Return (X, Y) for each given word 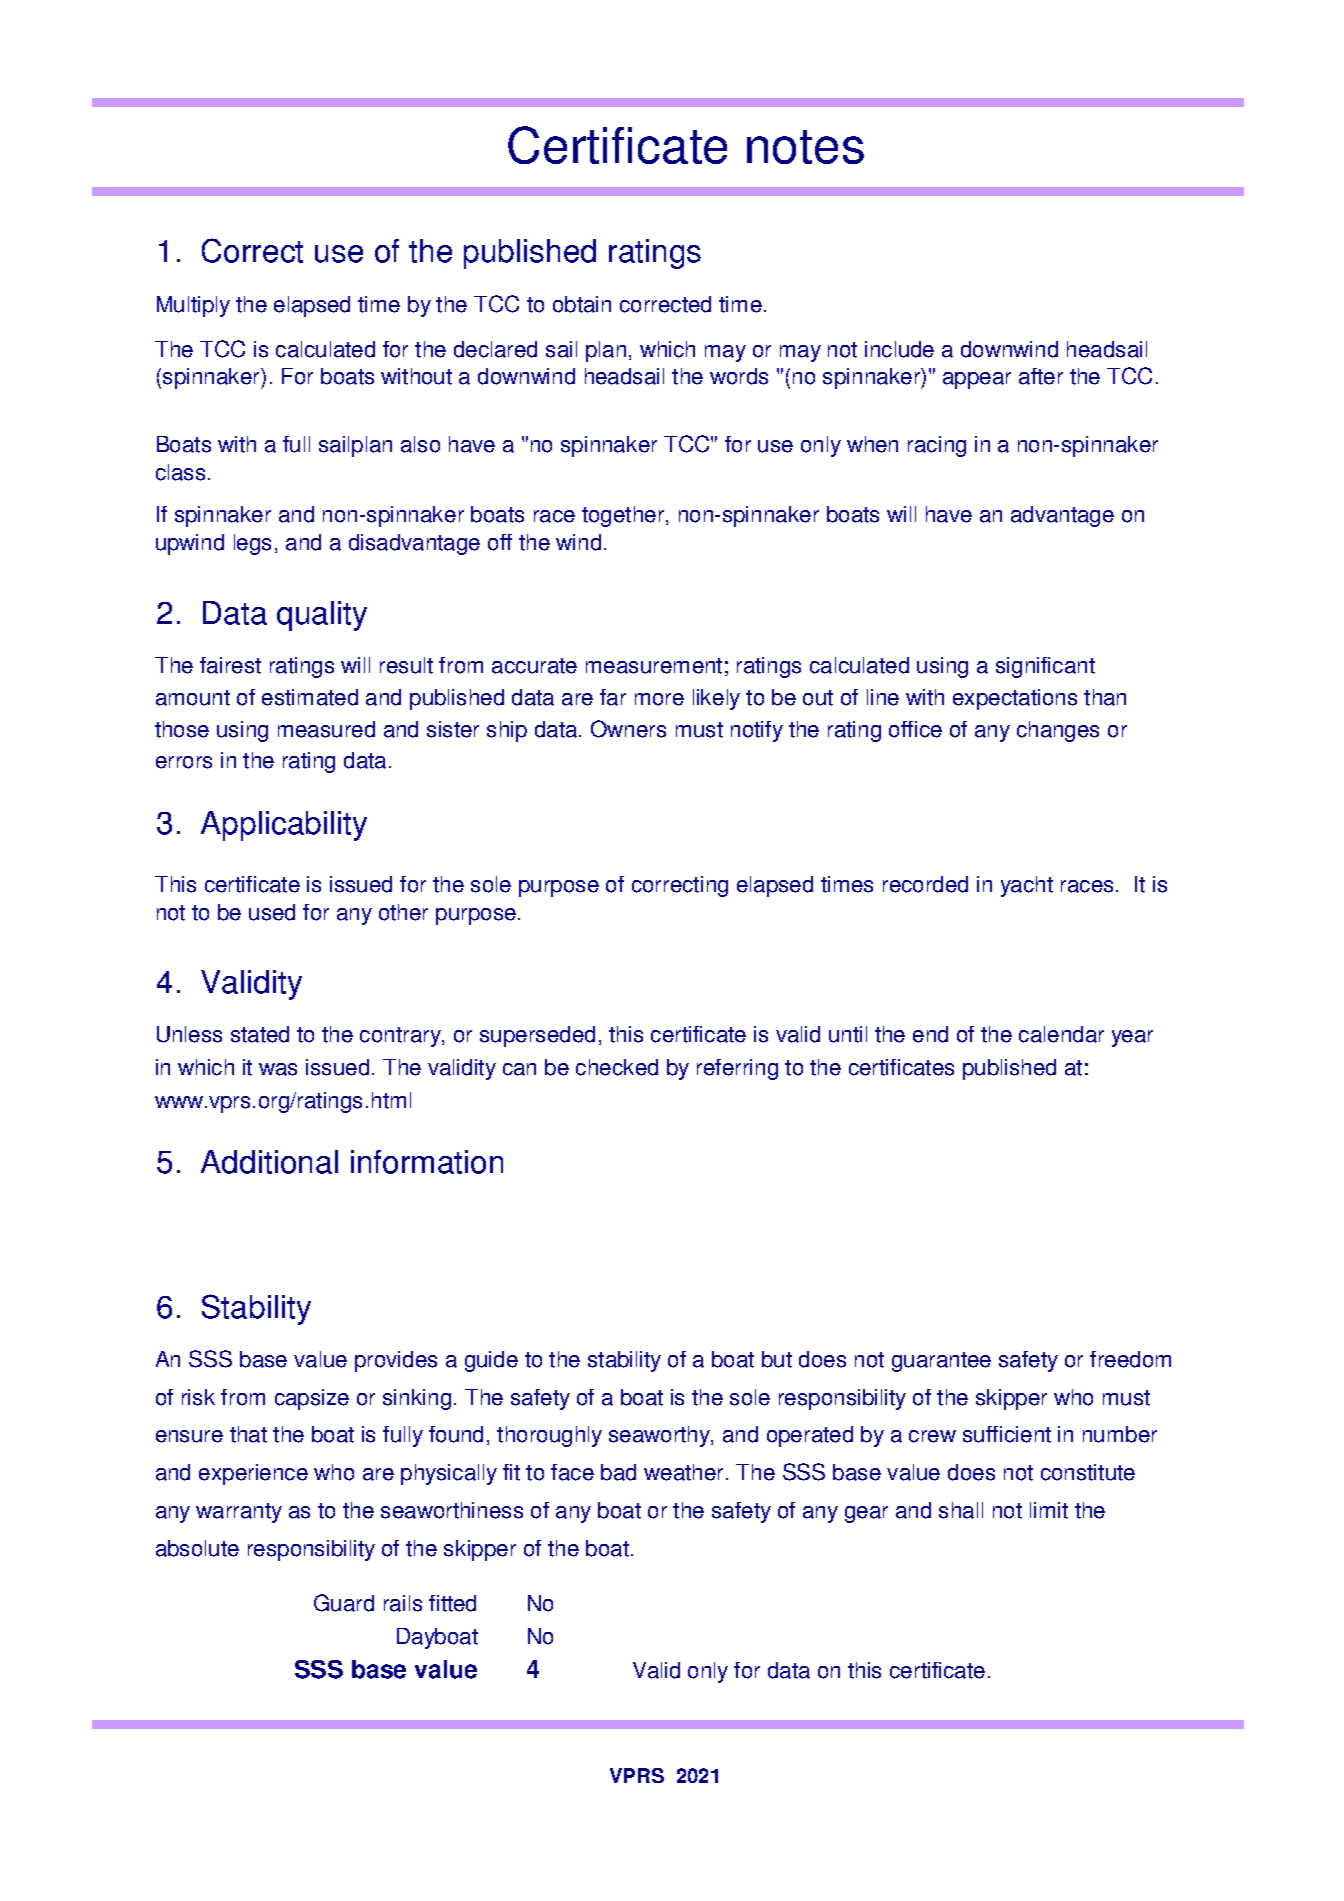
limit (1049, 1510)
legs (252, 544)
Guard (344, 1603)
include (899, 349)
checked (617, 1067)
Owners (628, 729)
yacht (1027, 886)
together (624, 516)
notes (805, 147)
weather (683, 1472)
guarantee (941, 1362)
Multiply (193, 306)
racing (937, 446)
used (272, 912)
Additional (269, 1162)
